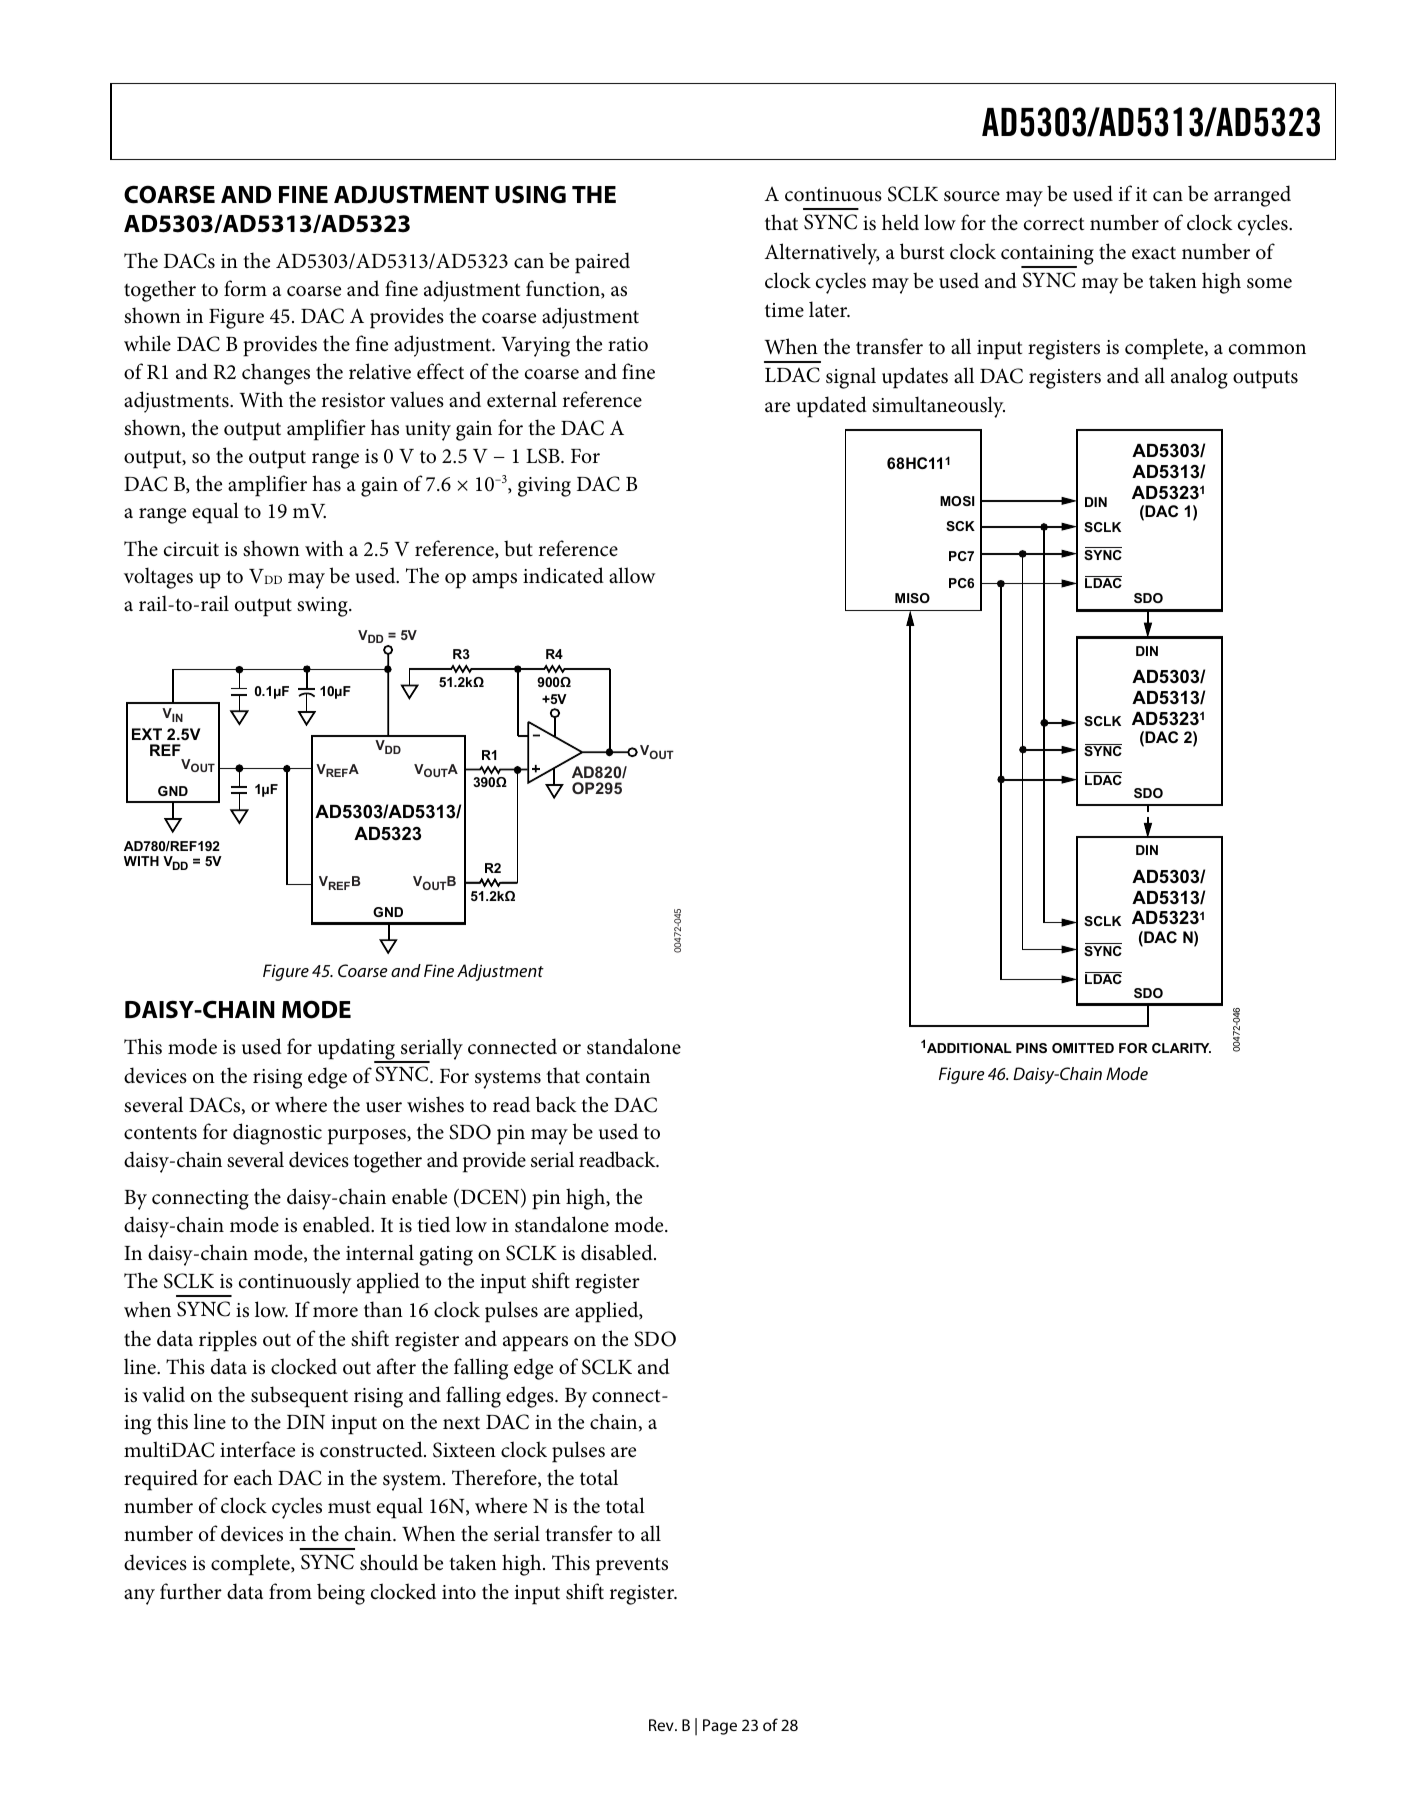  I want to click on from, so click(290, 1591).
